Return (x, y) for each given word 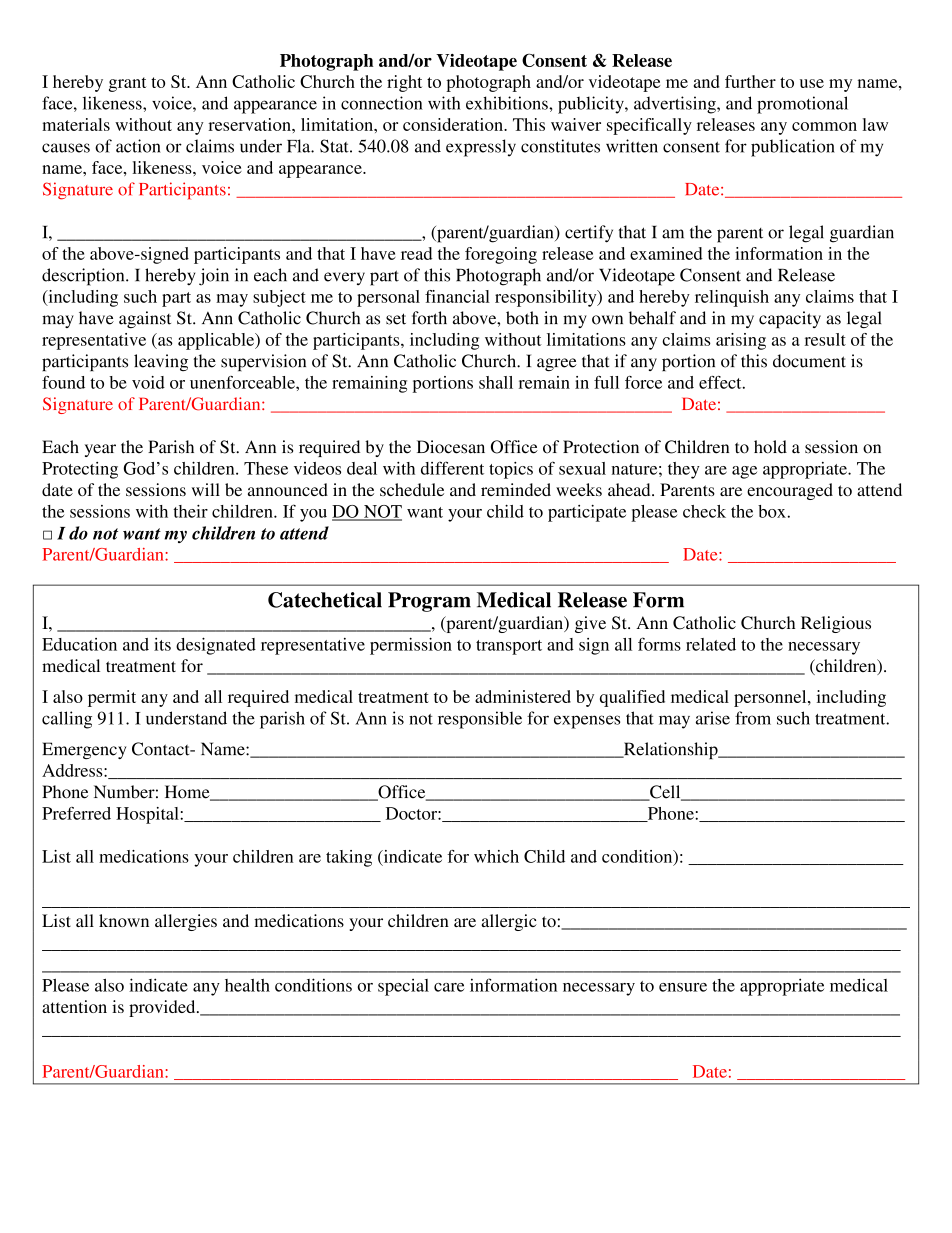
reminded (516, 489)
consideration (454, 124)
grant (127, 84)
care (449, 987)
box (772, 511)
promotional (802, 105)
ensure (683, 987)
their (190, 511)
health (247, 985)
